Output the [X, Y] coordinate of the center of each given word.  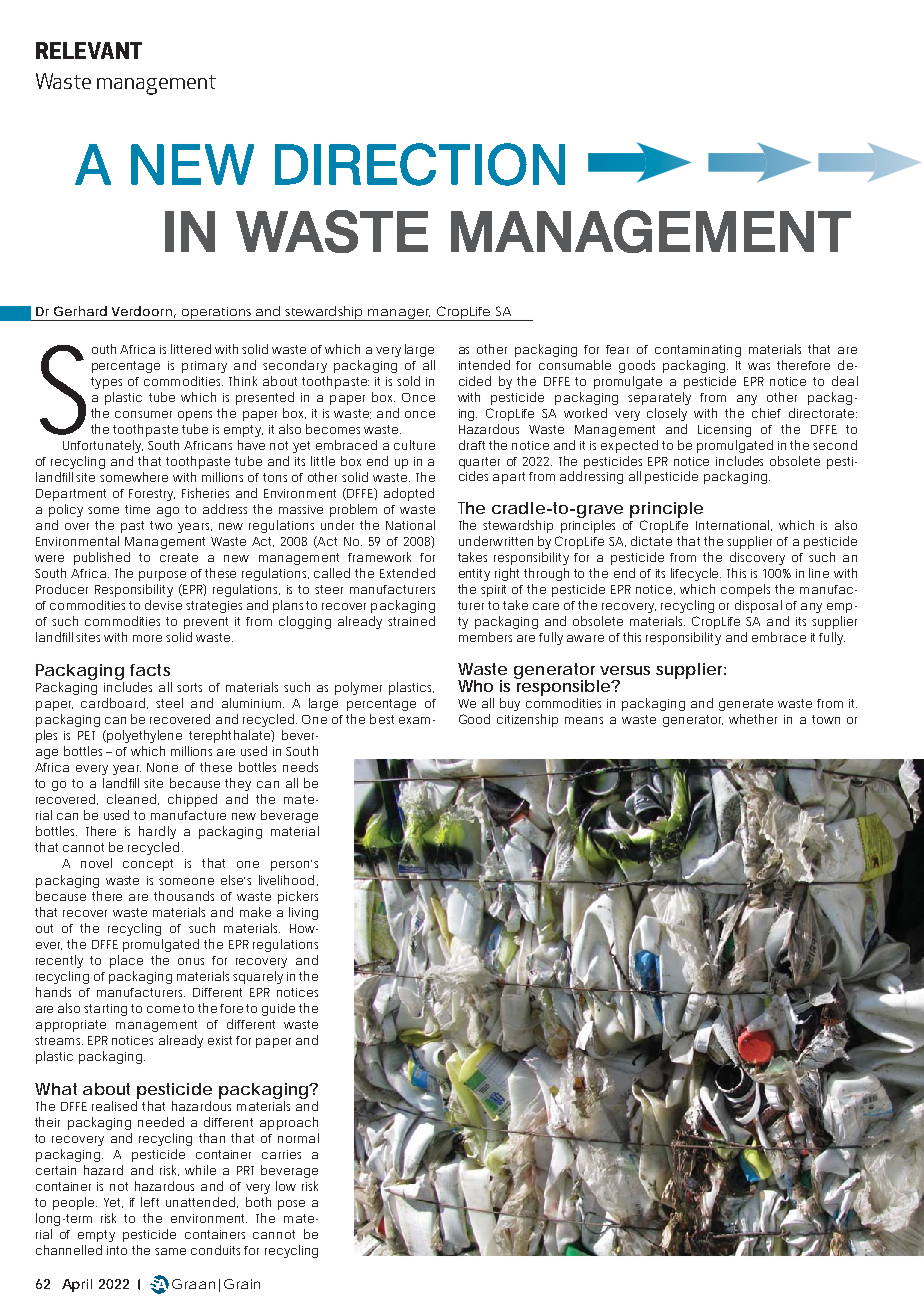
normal [298, 1138]
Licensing [724, 431]
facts [150, 670]
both [258, 1202]
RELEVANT [89, 50]
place [126, 961]
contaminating [698, 351]
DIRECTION [420, 164]
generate [746, 705]
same [170, 1251]
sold [408, 381]
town [826, 719]
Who [475, 686]
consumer [143, 414]
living [303, 913]
